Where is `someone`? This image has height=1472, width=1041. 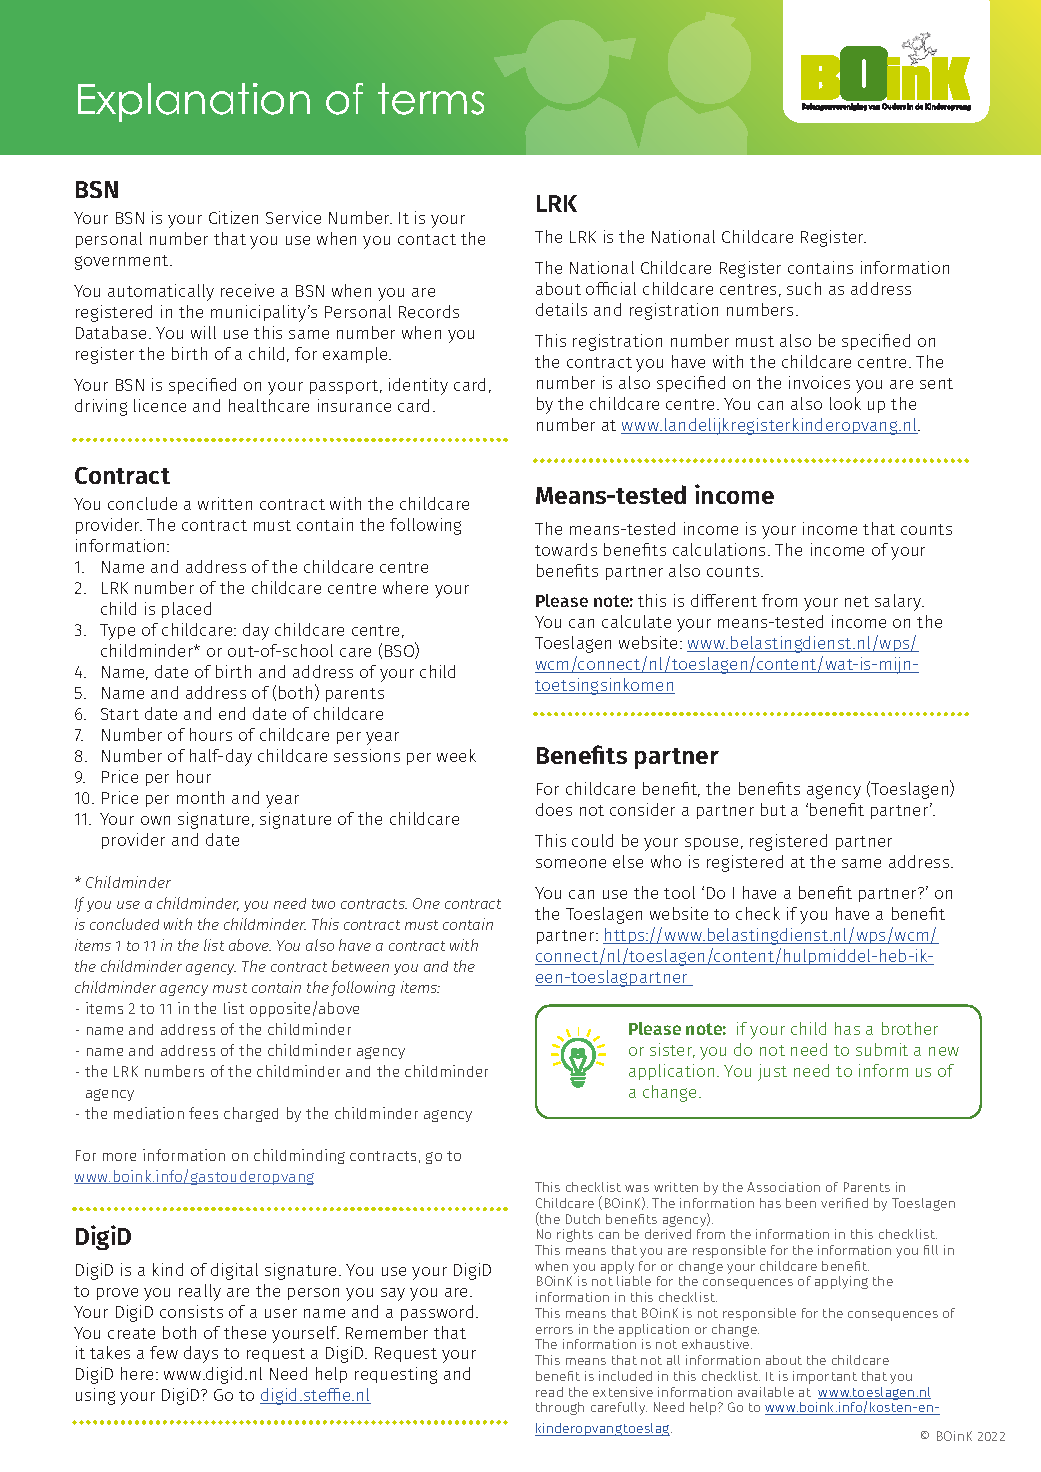 someone is located at coordinates (571, 863).
